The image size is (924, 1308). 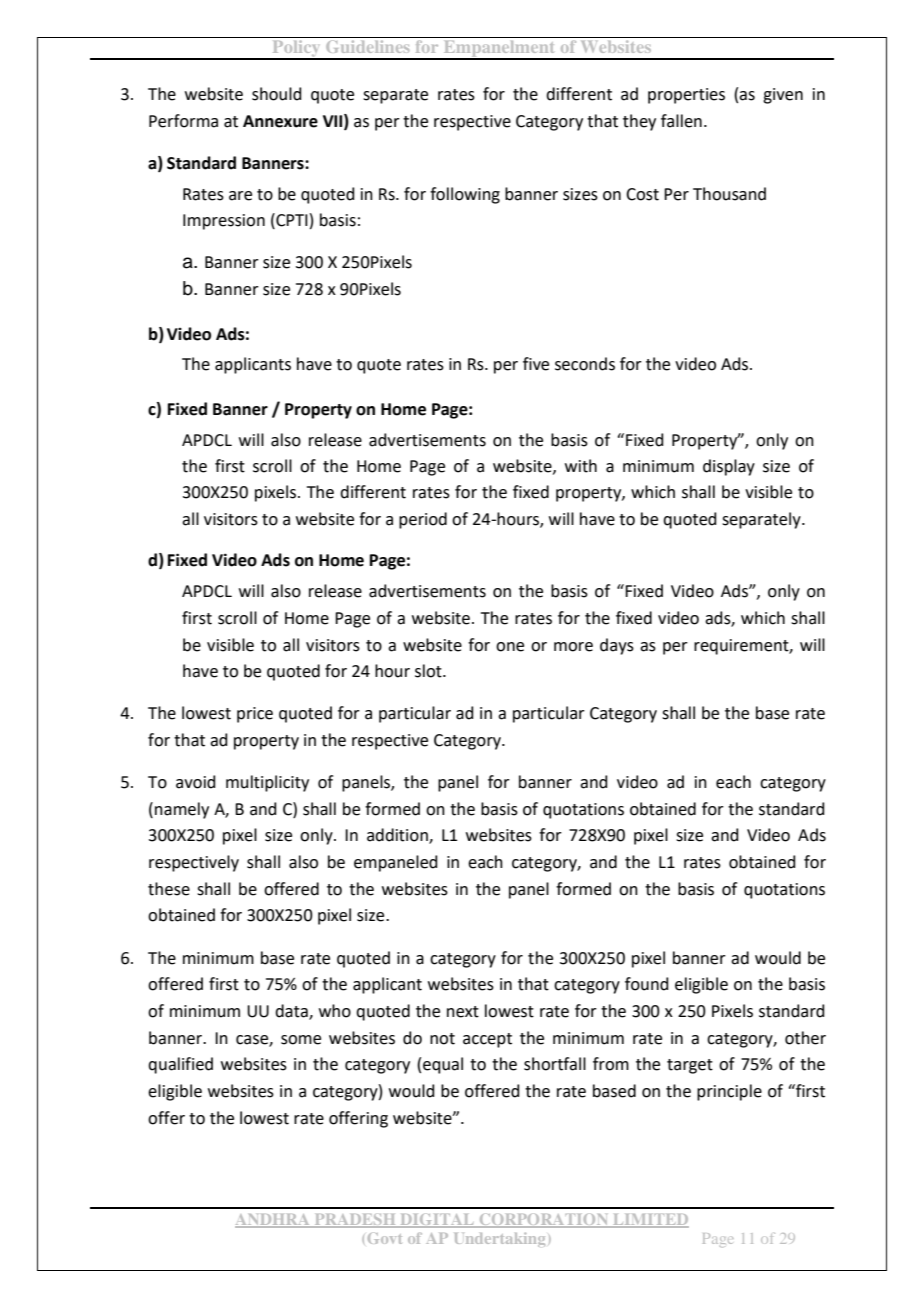 I want to click on LIMITED, so click(x=650, y=1220).
